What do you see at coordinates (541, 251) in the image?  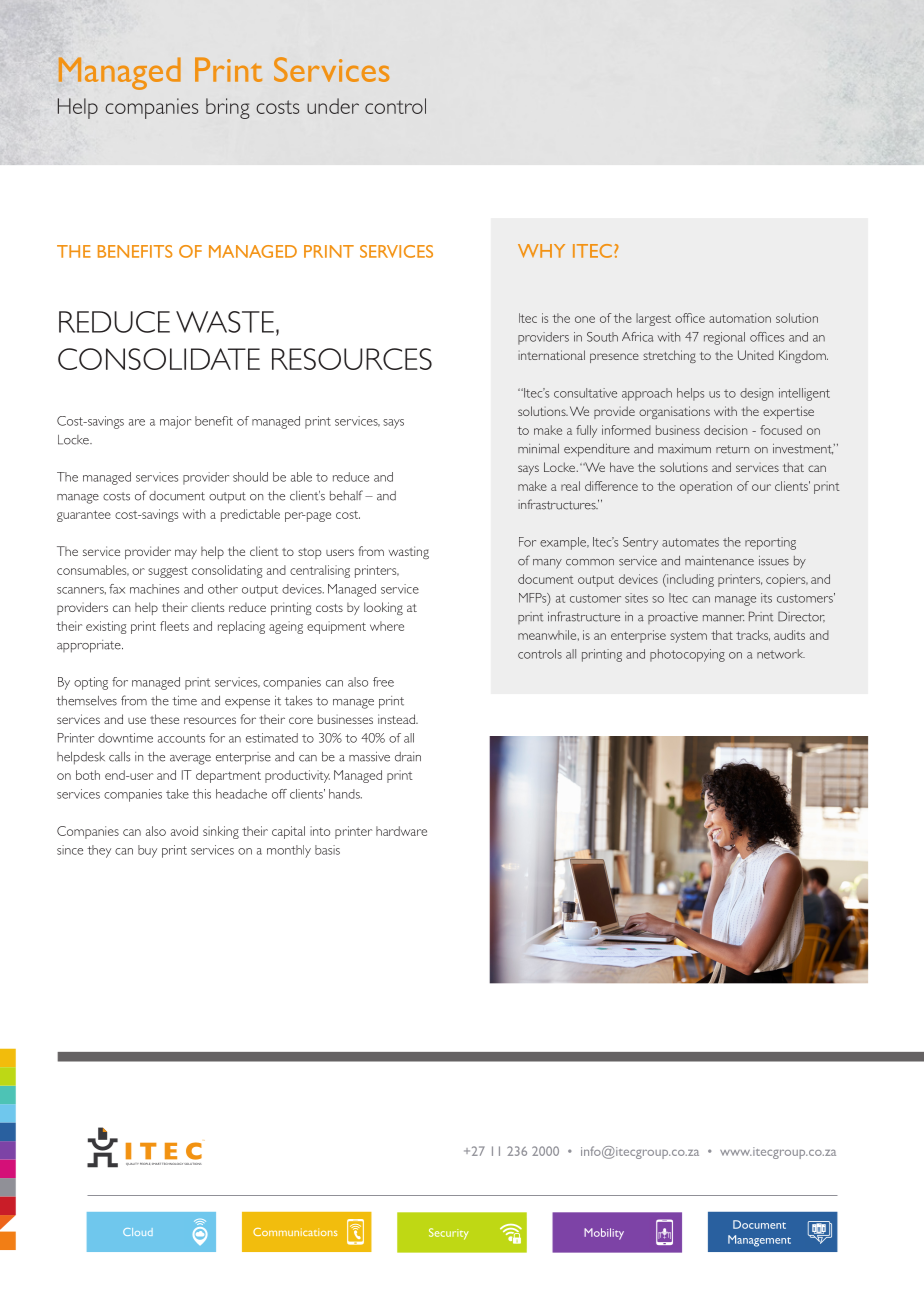 I see `WHY` at bounding box center [541, 251].
